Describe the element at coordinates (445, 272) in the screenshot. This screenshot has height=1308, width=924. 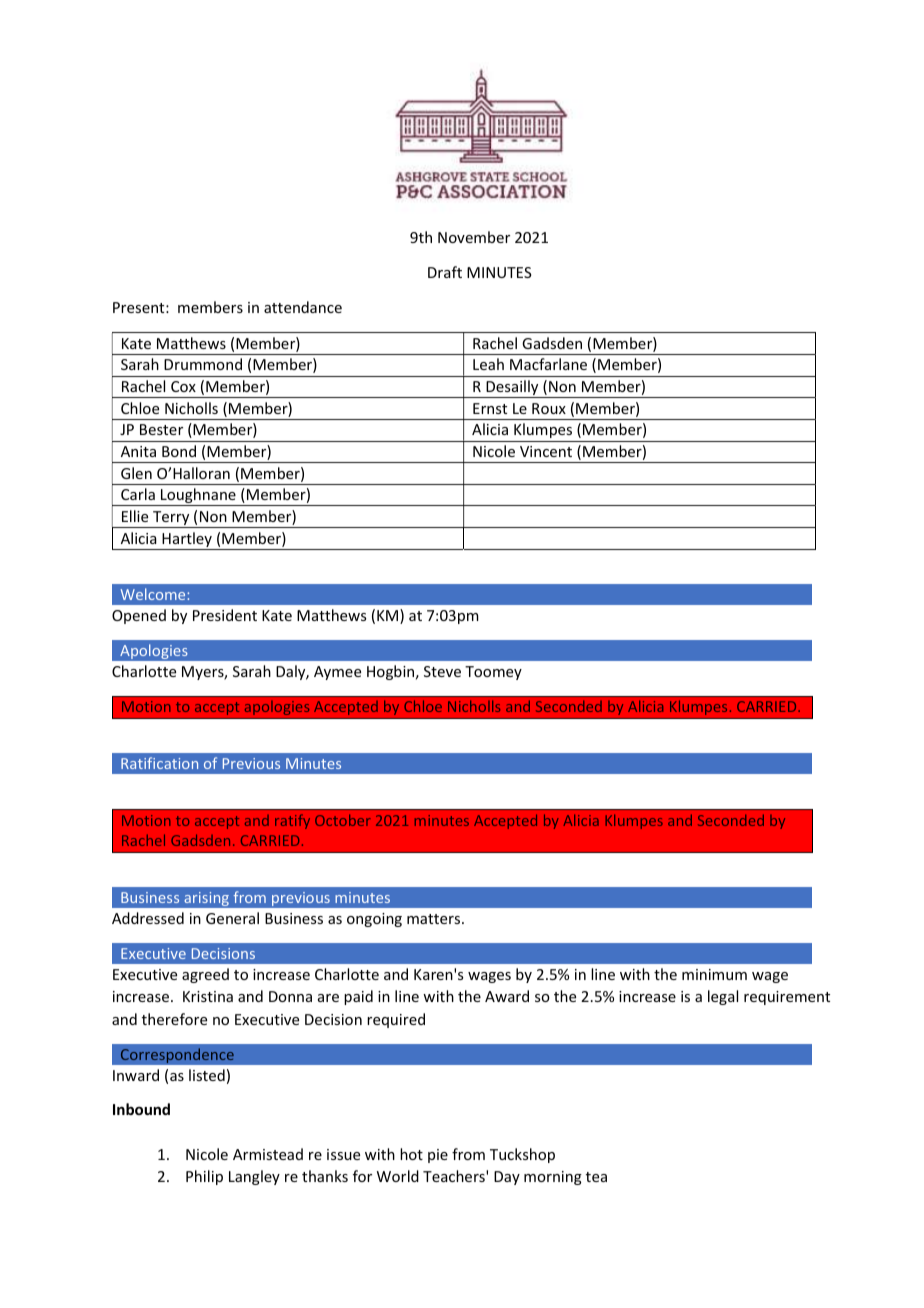
I see `Draft` at that location.
